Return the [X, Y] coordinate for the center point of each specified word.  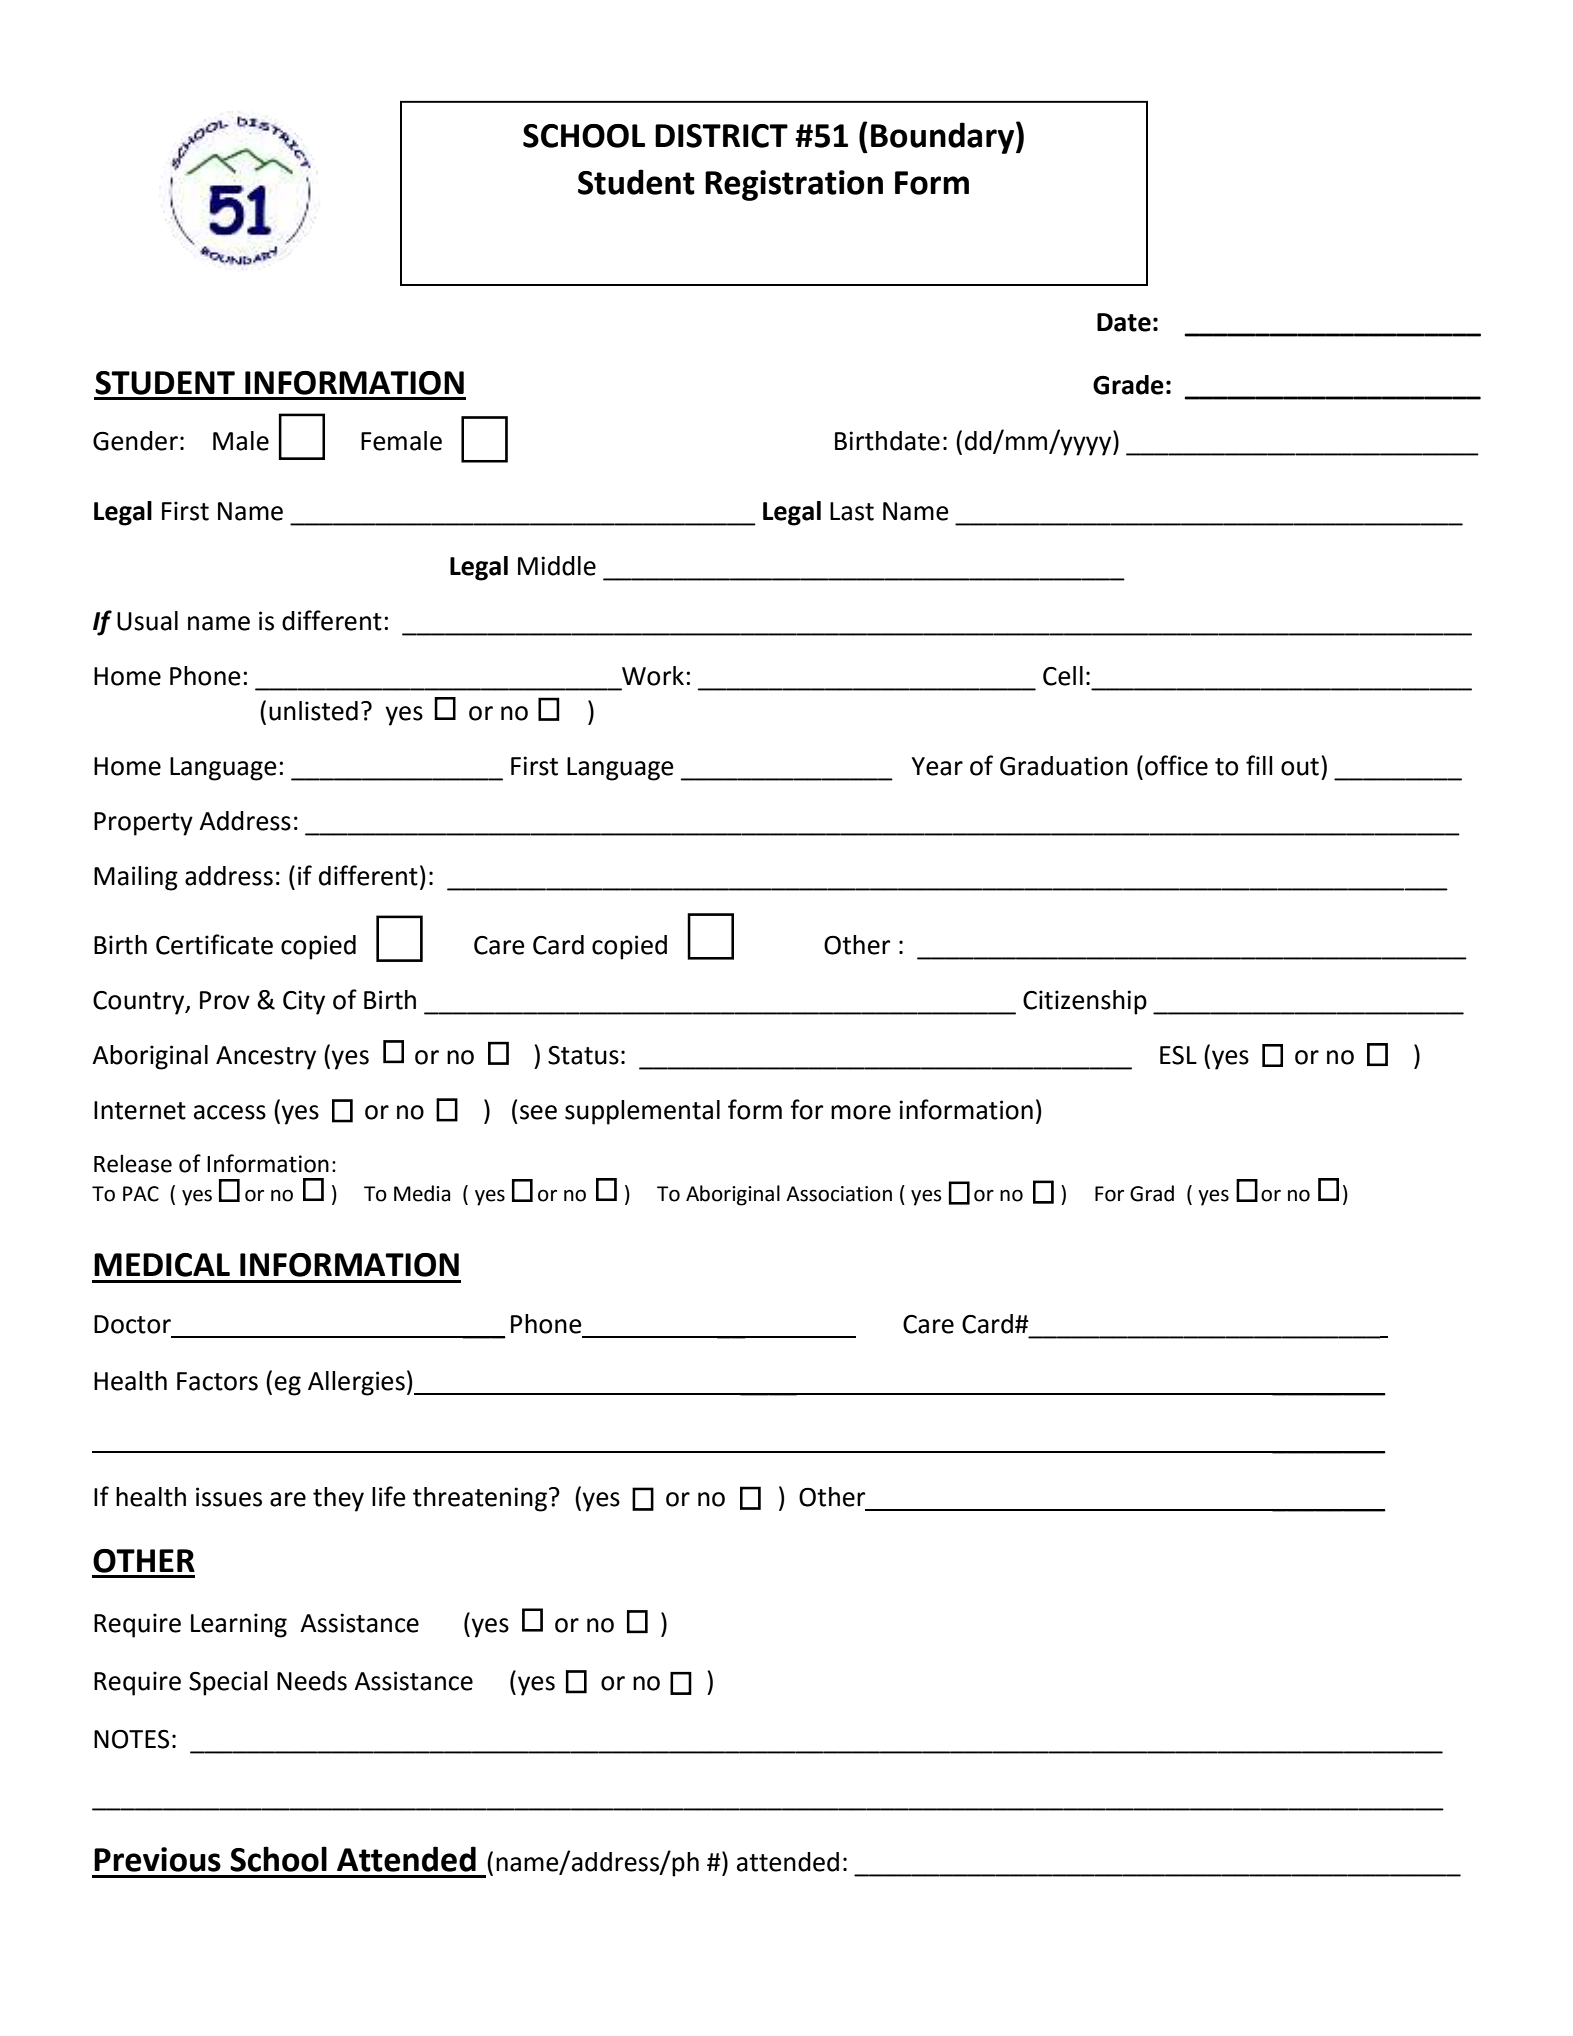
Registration [794, 185]
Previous [157, 1859]
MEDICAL [162, 1265]
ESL [1178, 1055]
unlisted [313, 711]
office [1176, 765]
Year [937, 766]
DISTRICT [721, 136]
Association [839, 1194]
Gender [135, 441]
